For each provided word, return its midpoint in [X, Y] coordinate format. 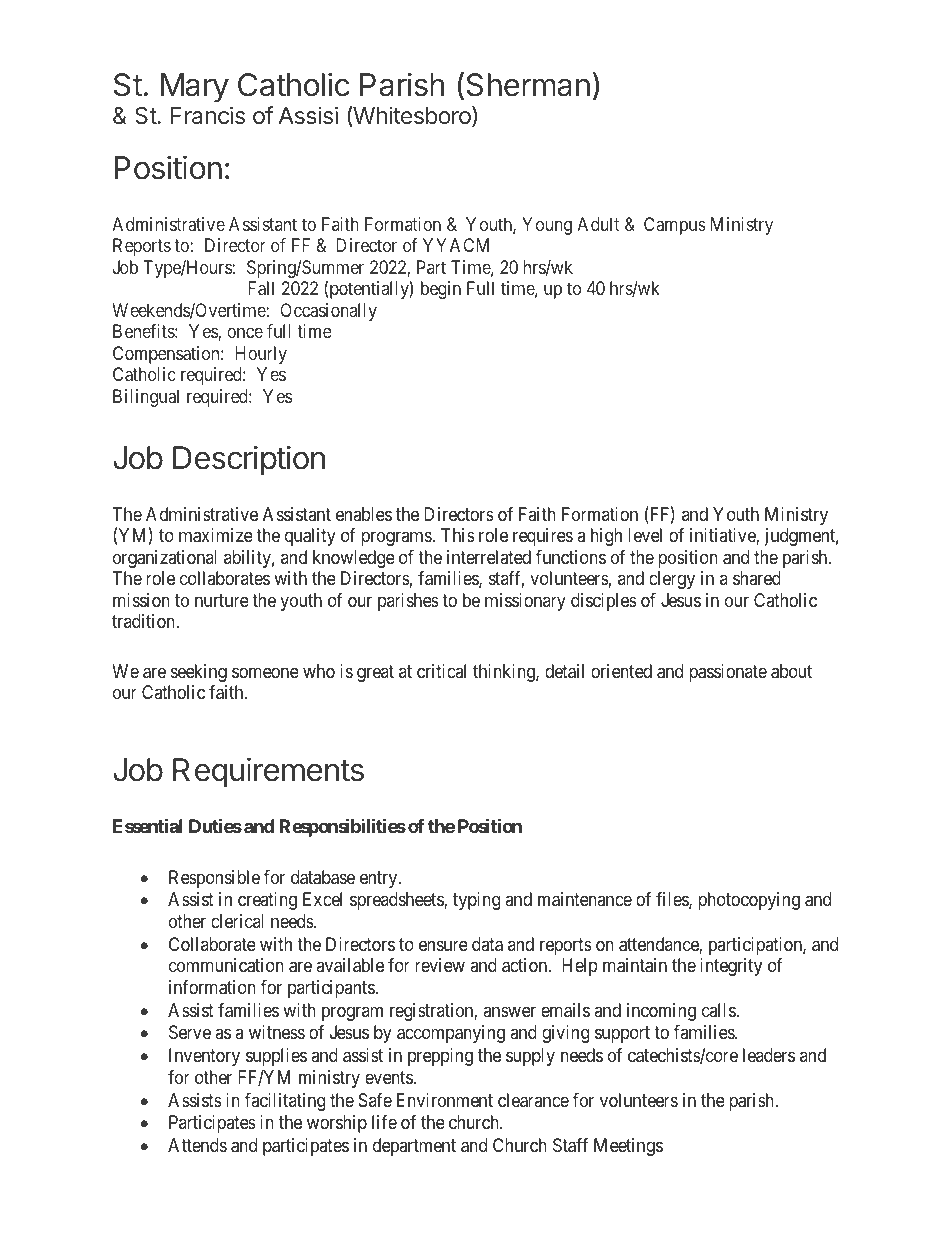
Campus [675, 226]
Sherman [528, 85]
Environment [445, 1100]
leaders [769, 1055]
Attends [197, 1145]
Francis [208, 115]
